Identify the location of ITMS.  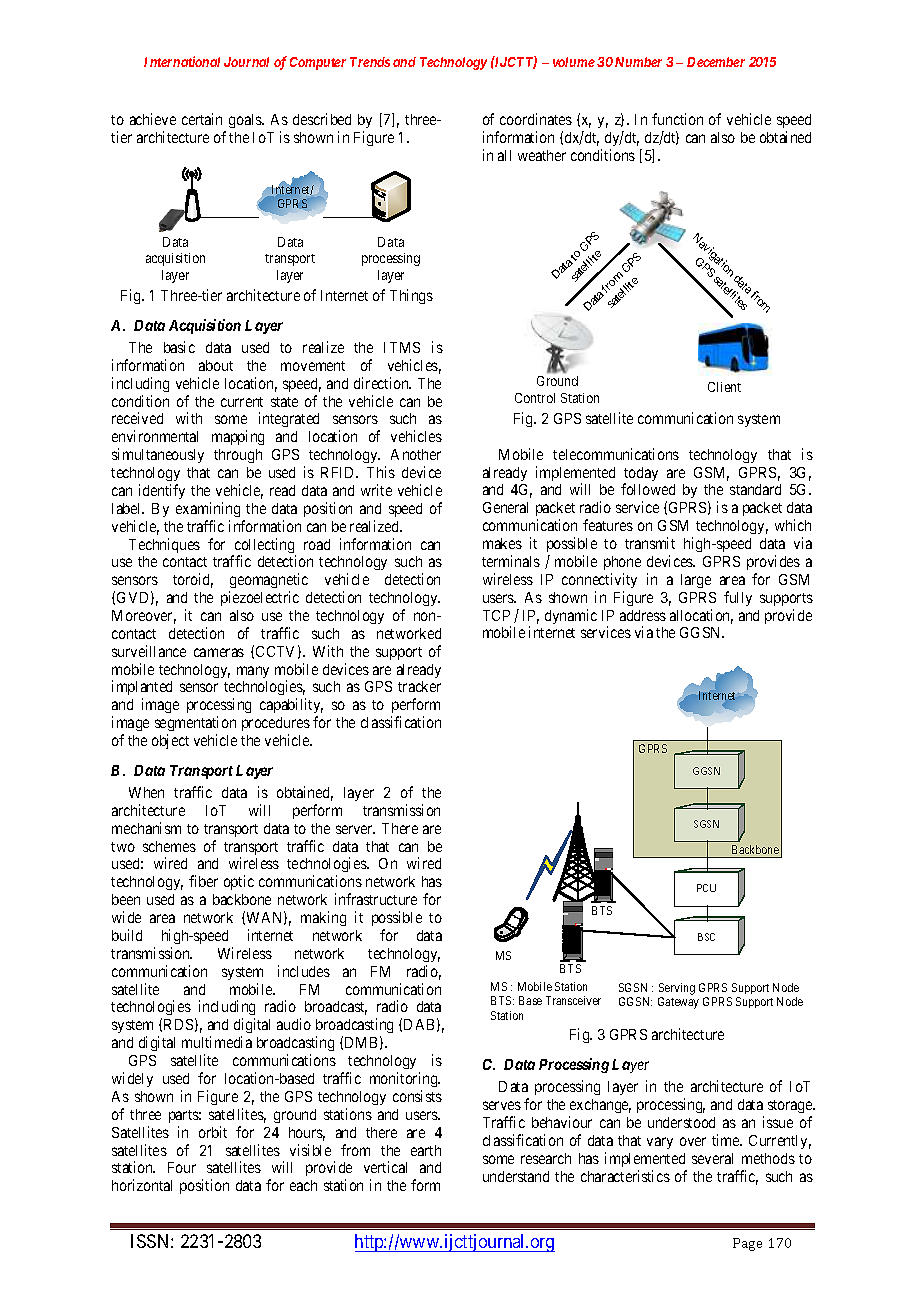
(402, 347).
